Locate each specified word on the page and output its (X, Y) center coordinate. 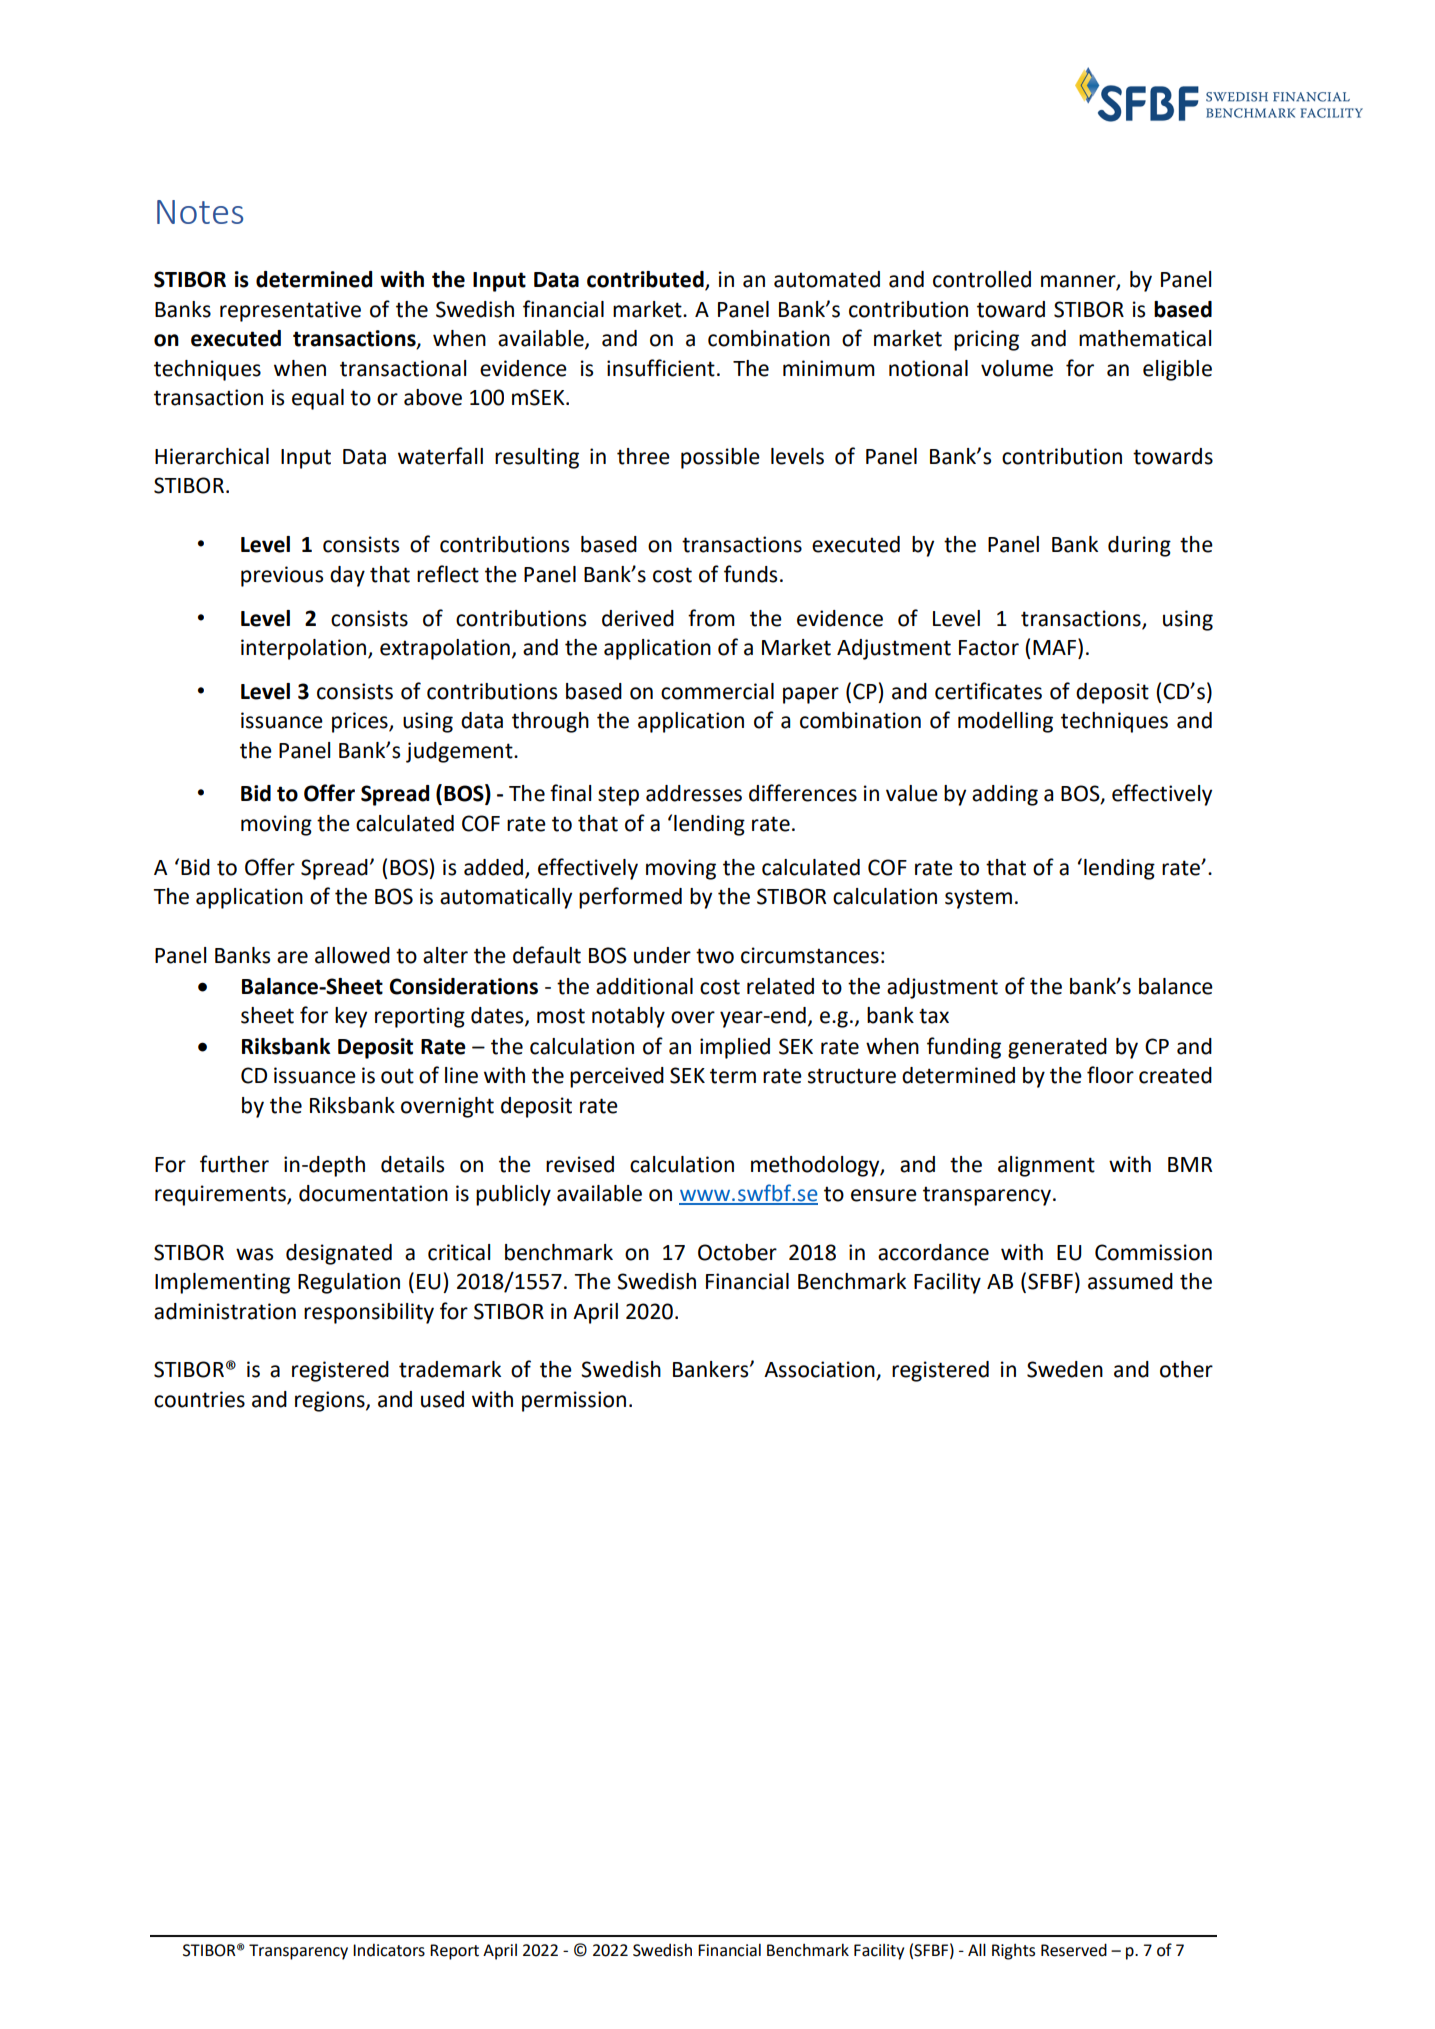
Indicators (389, 1950)
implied (735, 1048)
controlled (982, 279)
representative (290, 311)
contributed (646, 280)
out (397, 1076)
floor (1110, 1075)
